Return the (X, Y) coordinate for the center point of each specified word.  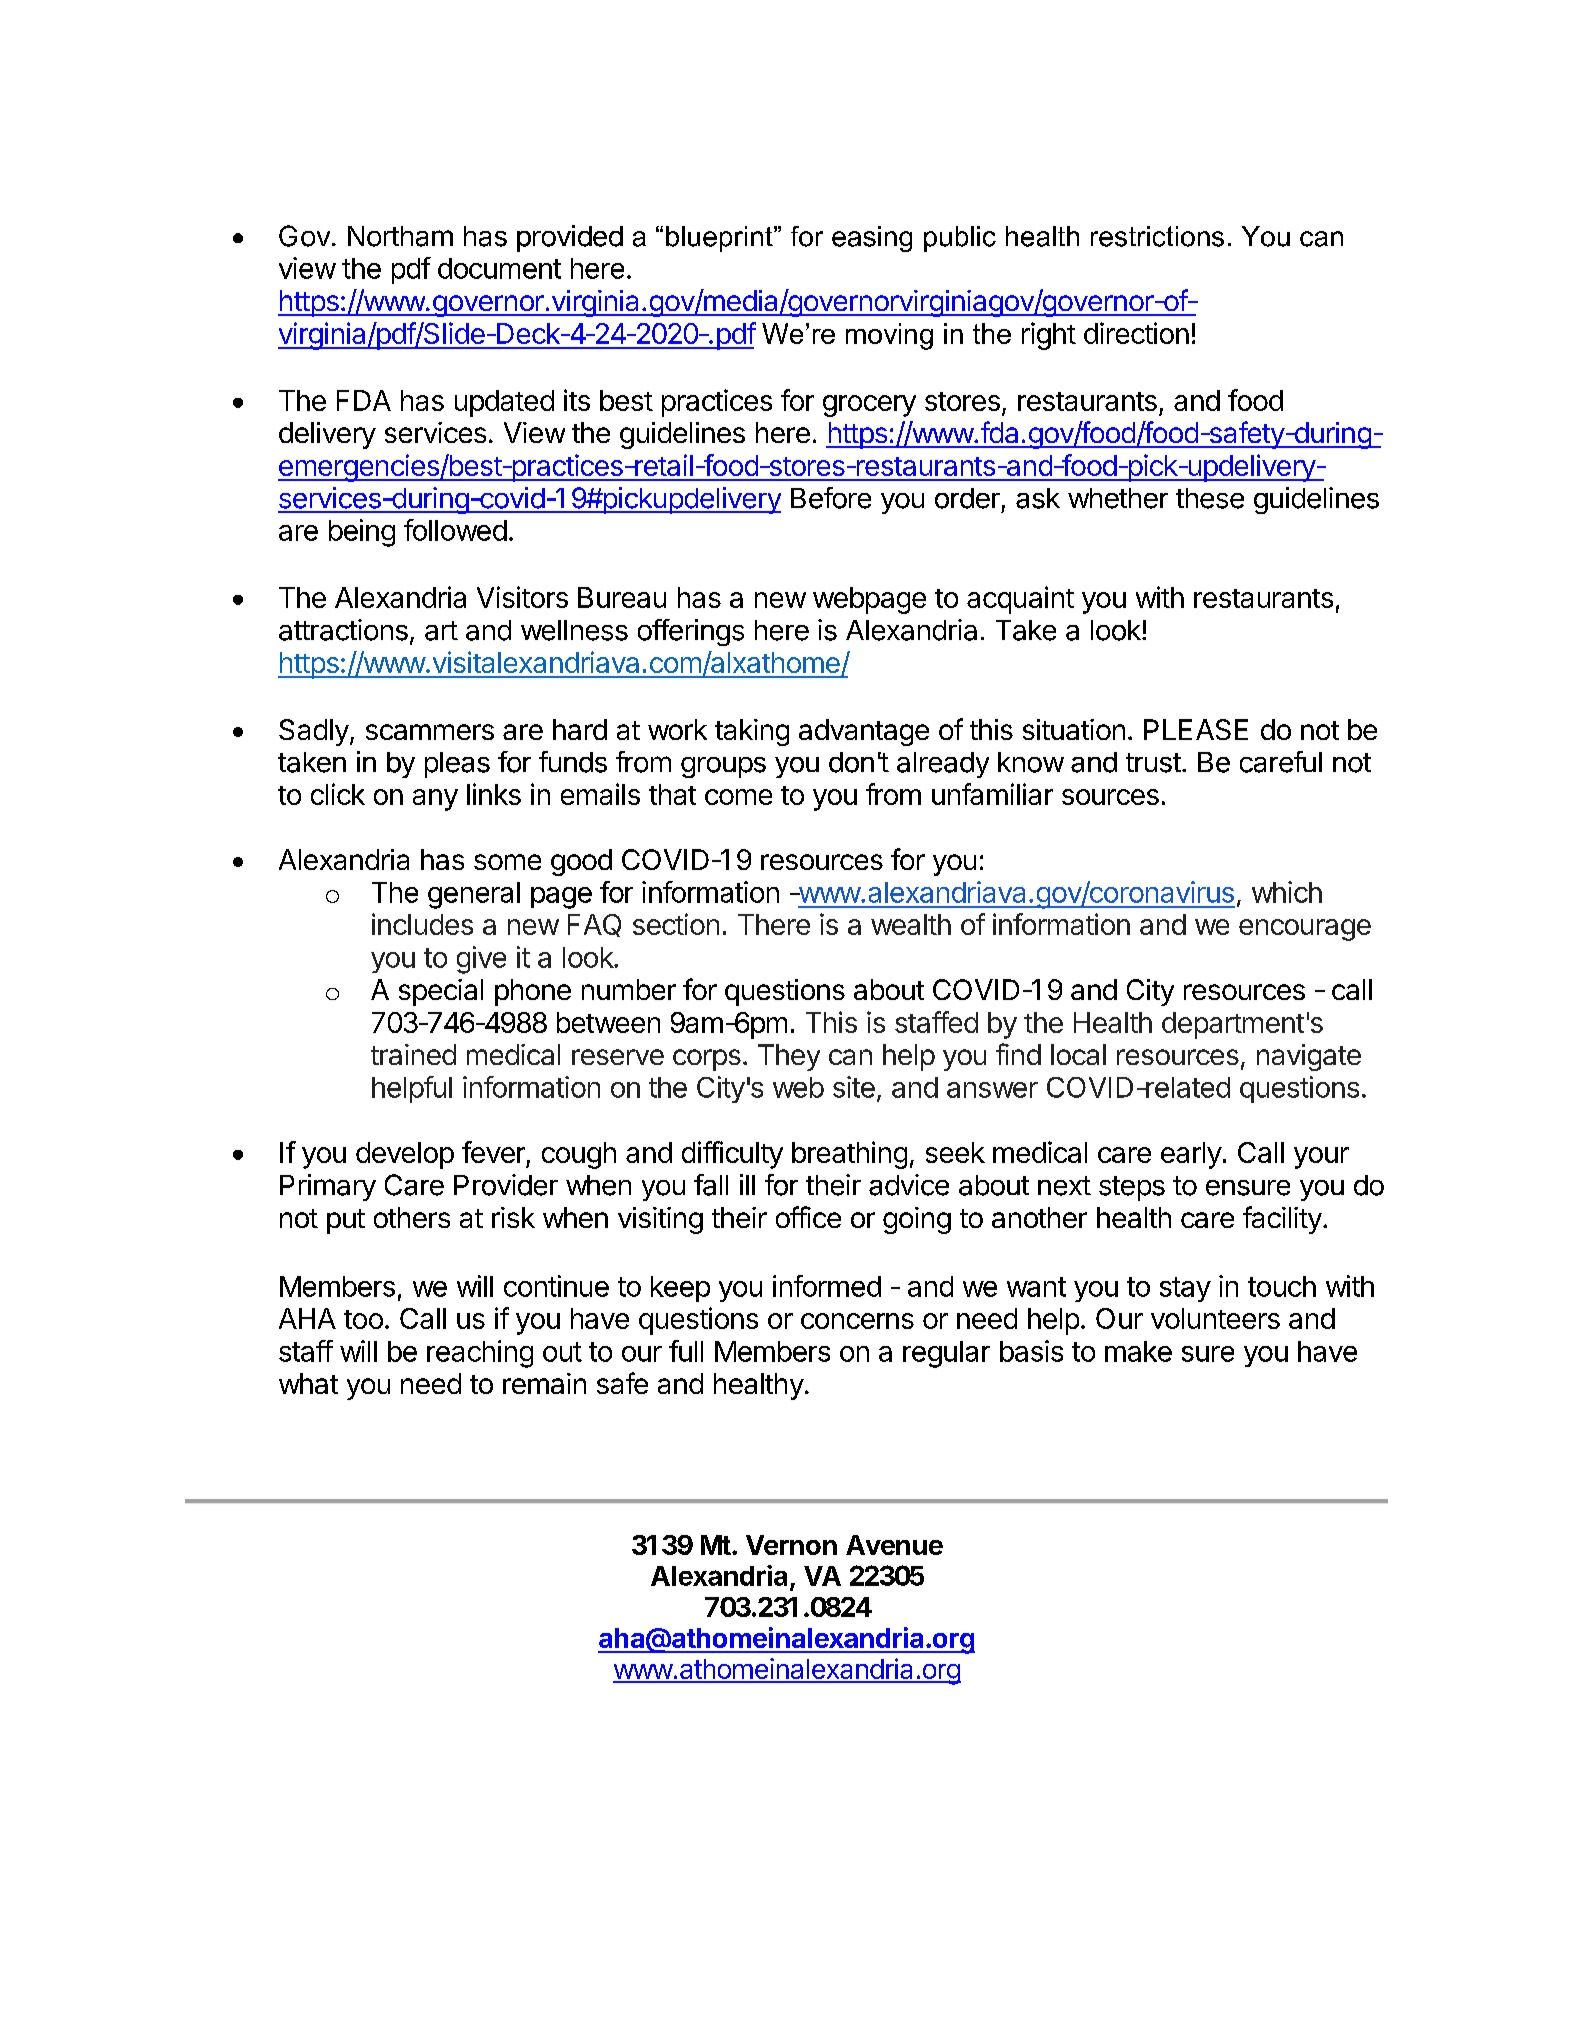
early (1191, 1155)
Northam (400, 236)
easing (872, 239)
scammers (430, 732)
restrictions (1157, 236)
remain (544, 1383)
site (854, 1087)
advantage (864, 732)
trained (413, 1054)
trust (1153, 763)
